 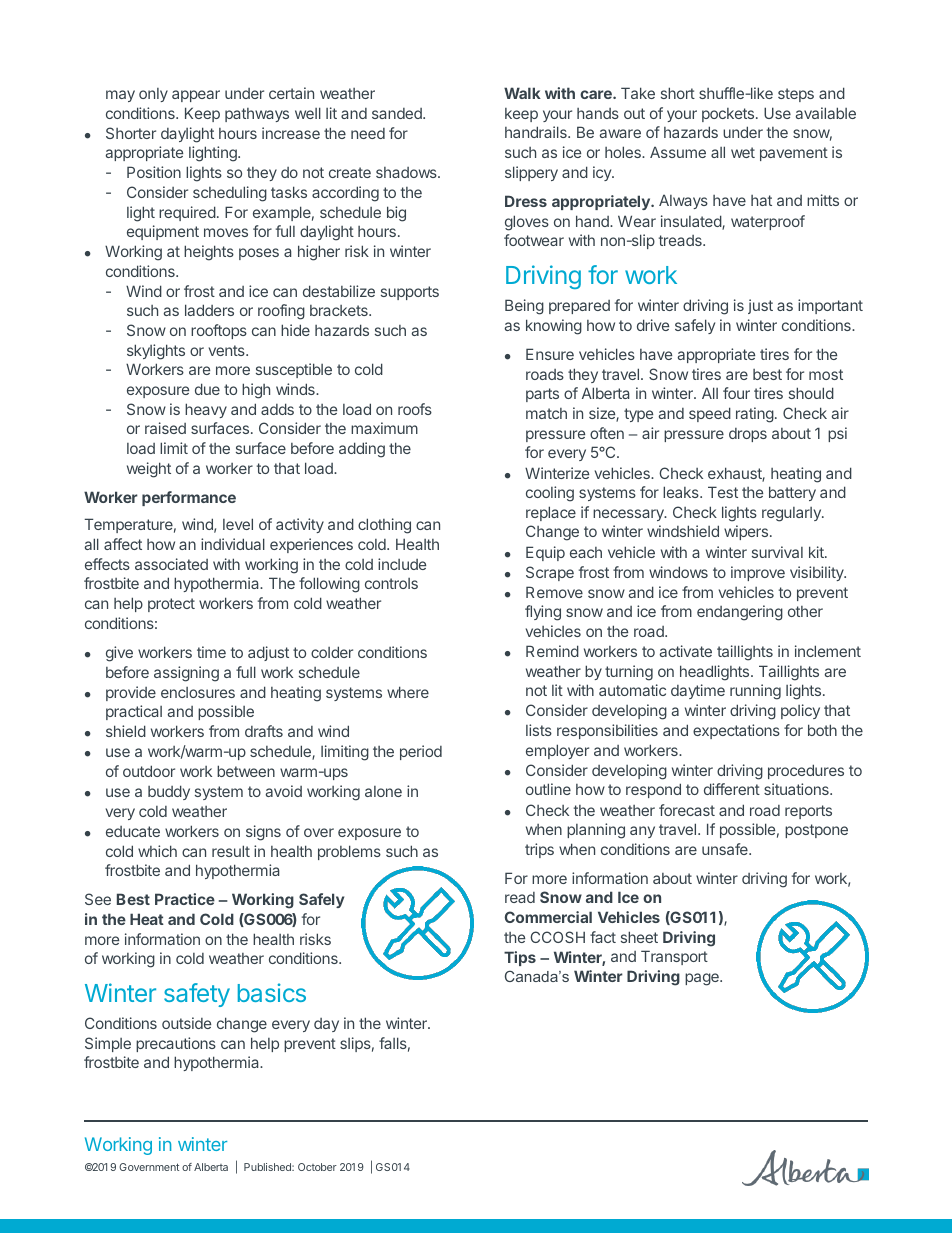 I want to click on weight, so click(x=149, y=470).
